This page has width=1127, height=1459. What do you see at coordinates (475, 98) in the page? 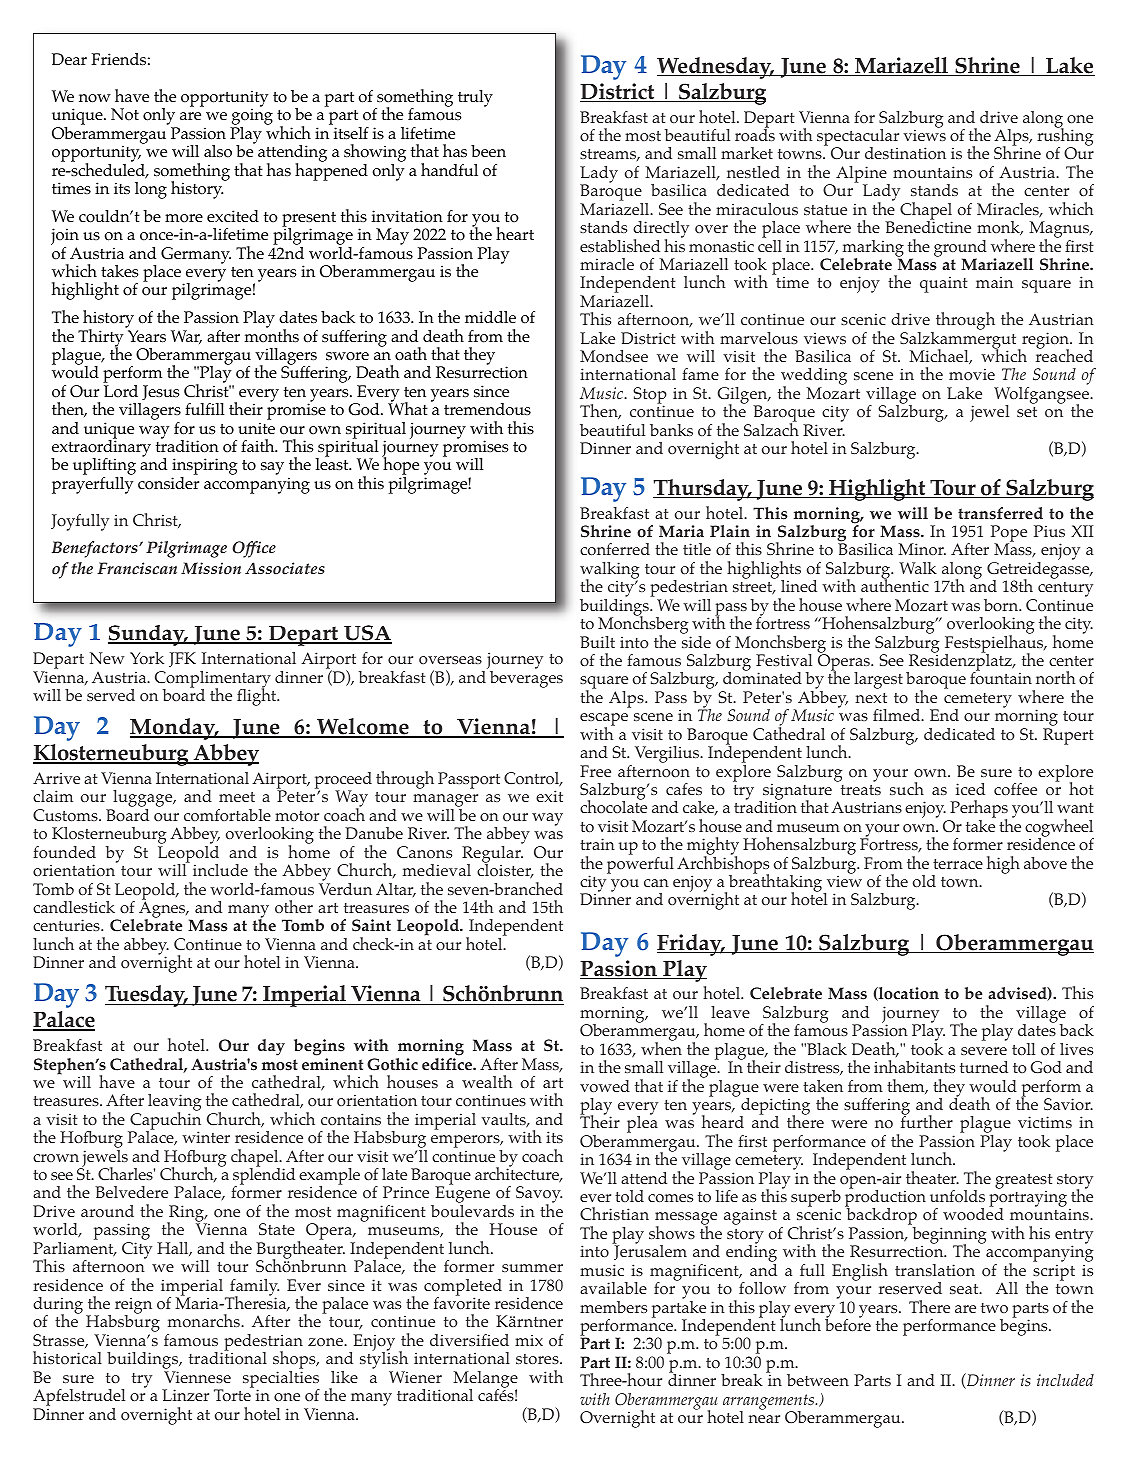
I see `truly` at bounding box center [475, 98].
